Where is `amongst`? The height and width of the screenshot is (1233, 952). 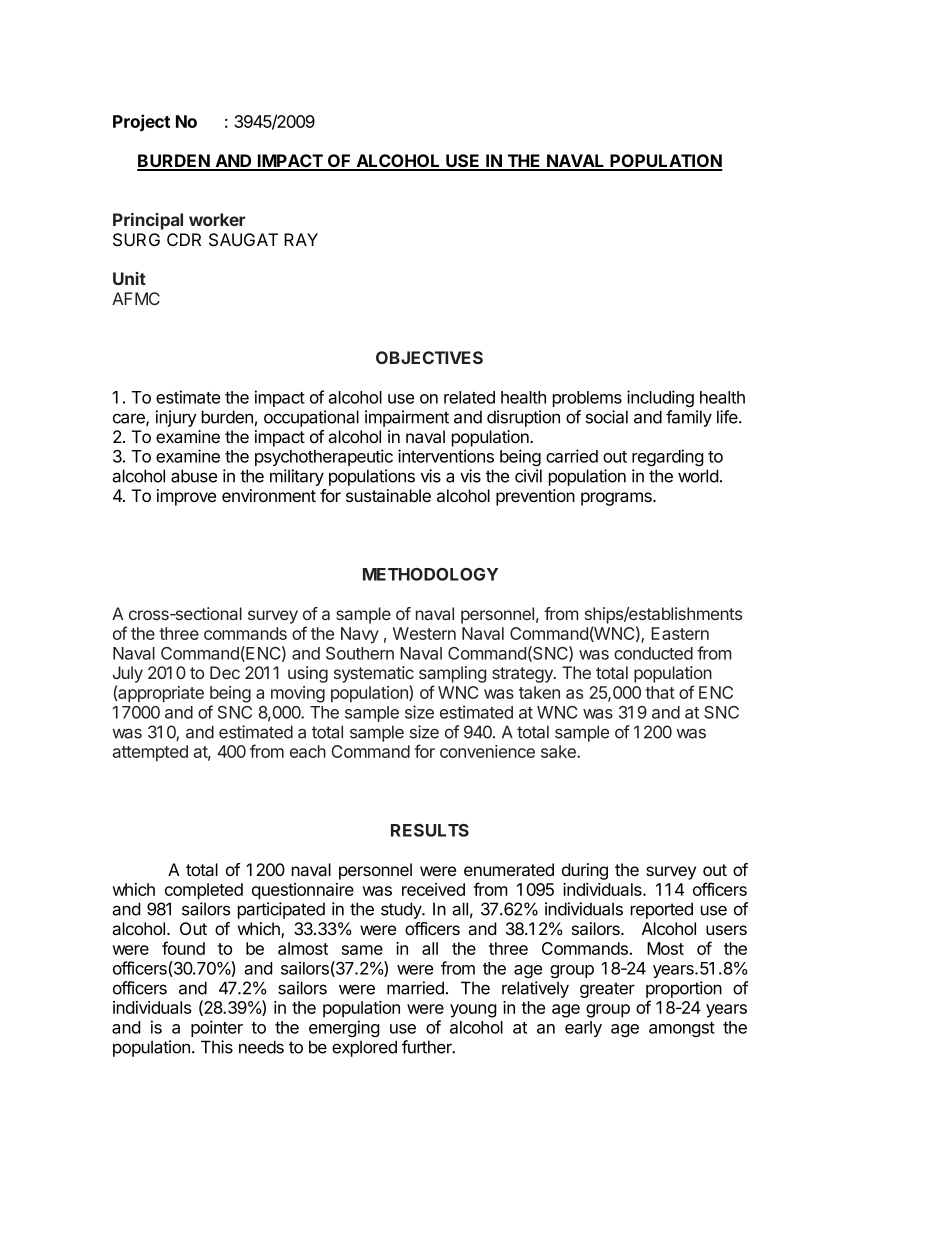
amongst is located at coordinates (682, 1029).
